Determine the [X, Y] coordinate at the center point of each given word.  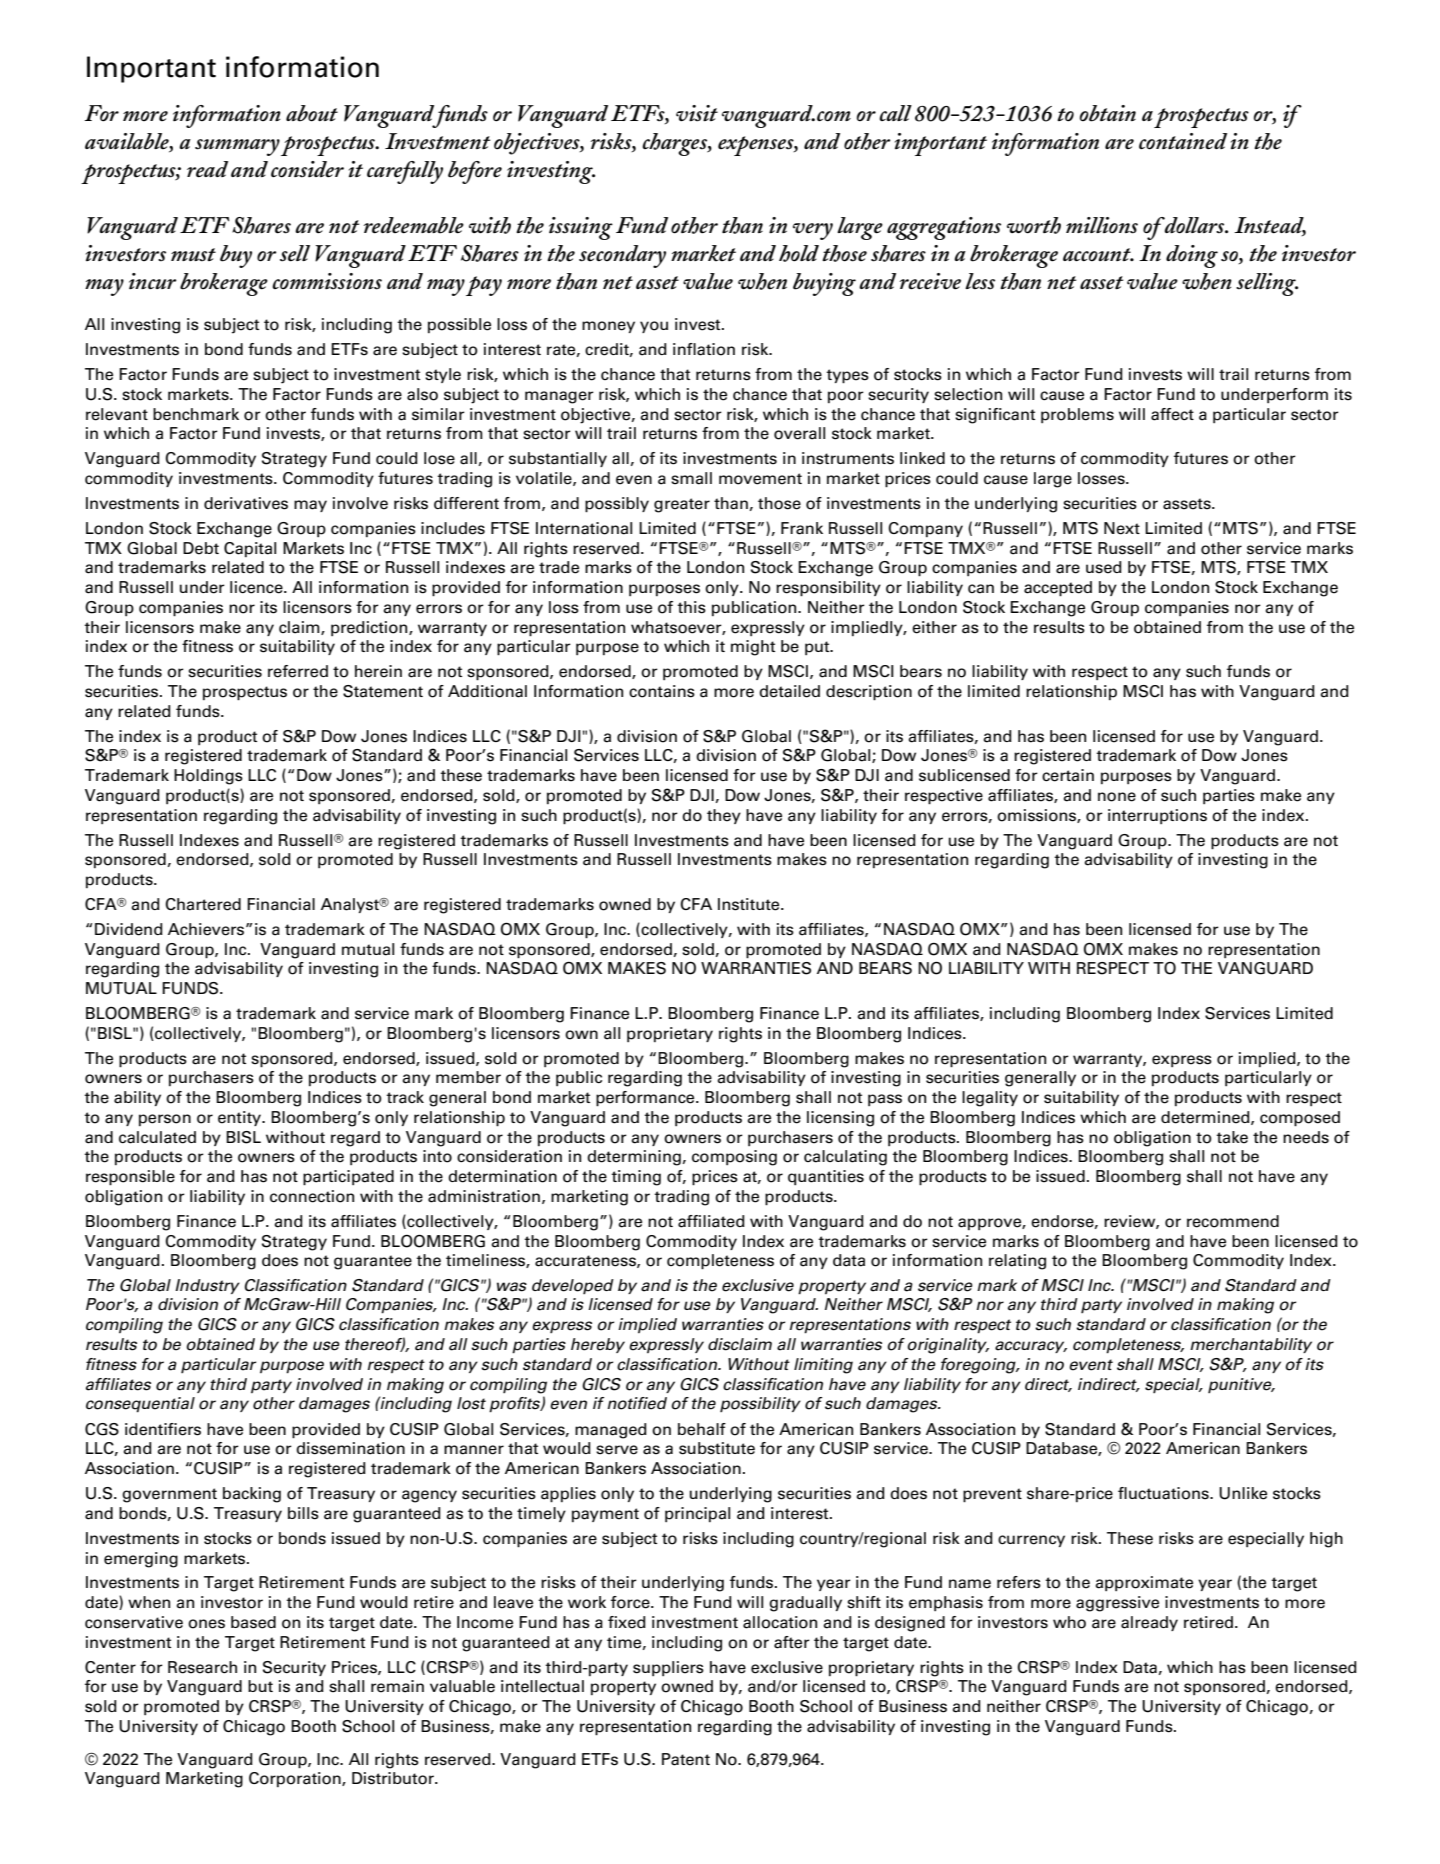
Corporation [296, 1779]
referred [298, 671]
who [1069, 1622]
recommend [1233, 1221]
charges [675, 144]
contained [1183, 141]
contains [662, 691]
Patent [686, 1759]
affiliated [711, 1221]
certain [1068, 775]
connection [312, 1196]
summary [237, 147]
